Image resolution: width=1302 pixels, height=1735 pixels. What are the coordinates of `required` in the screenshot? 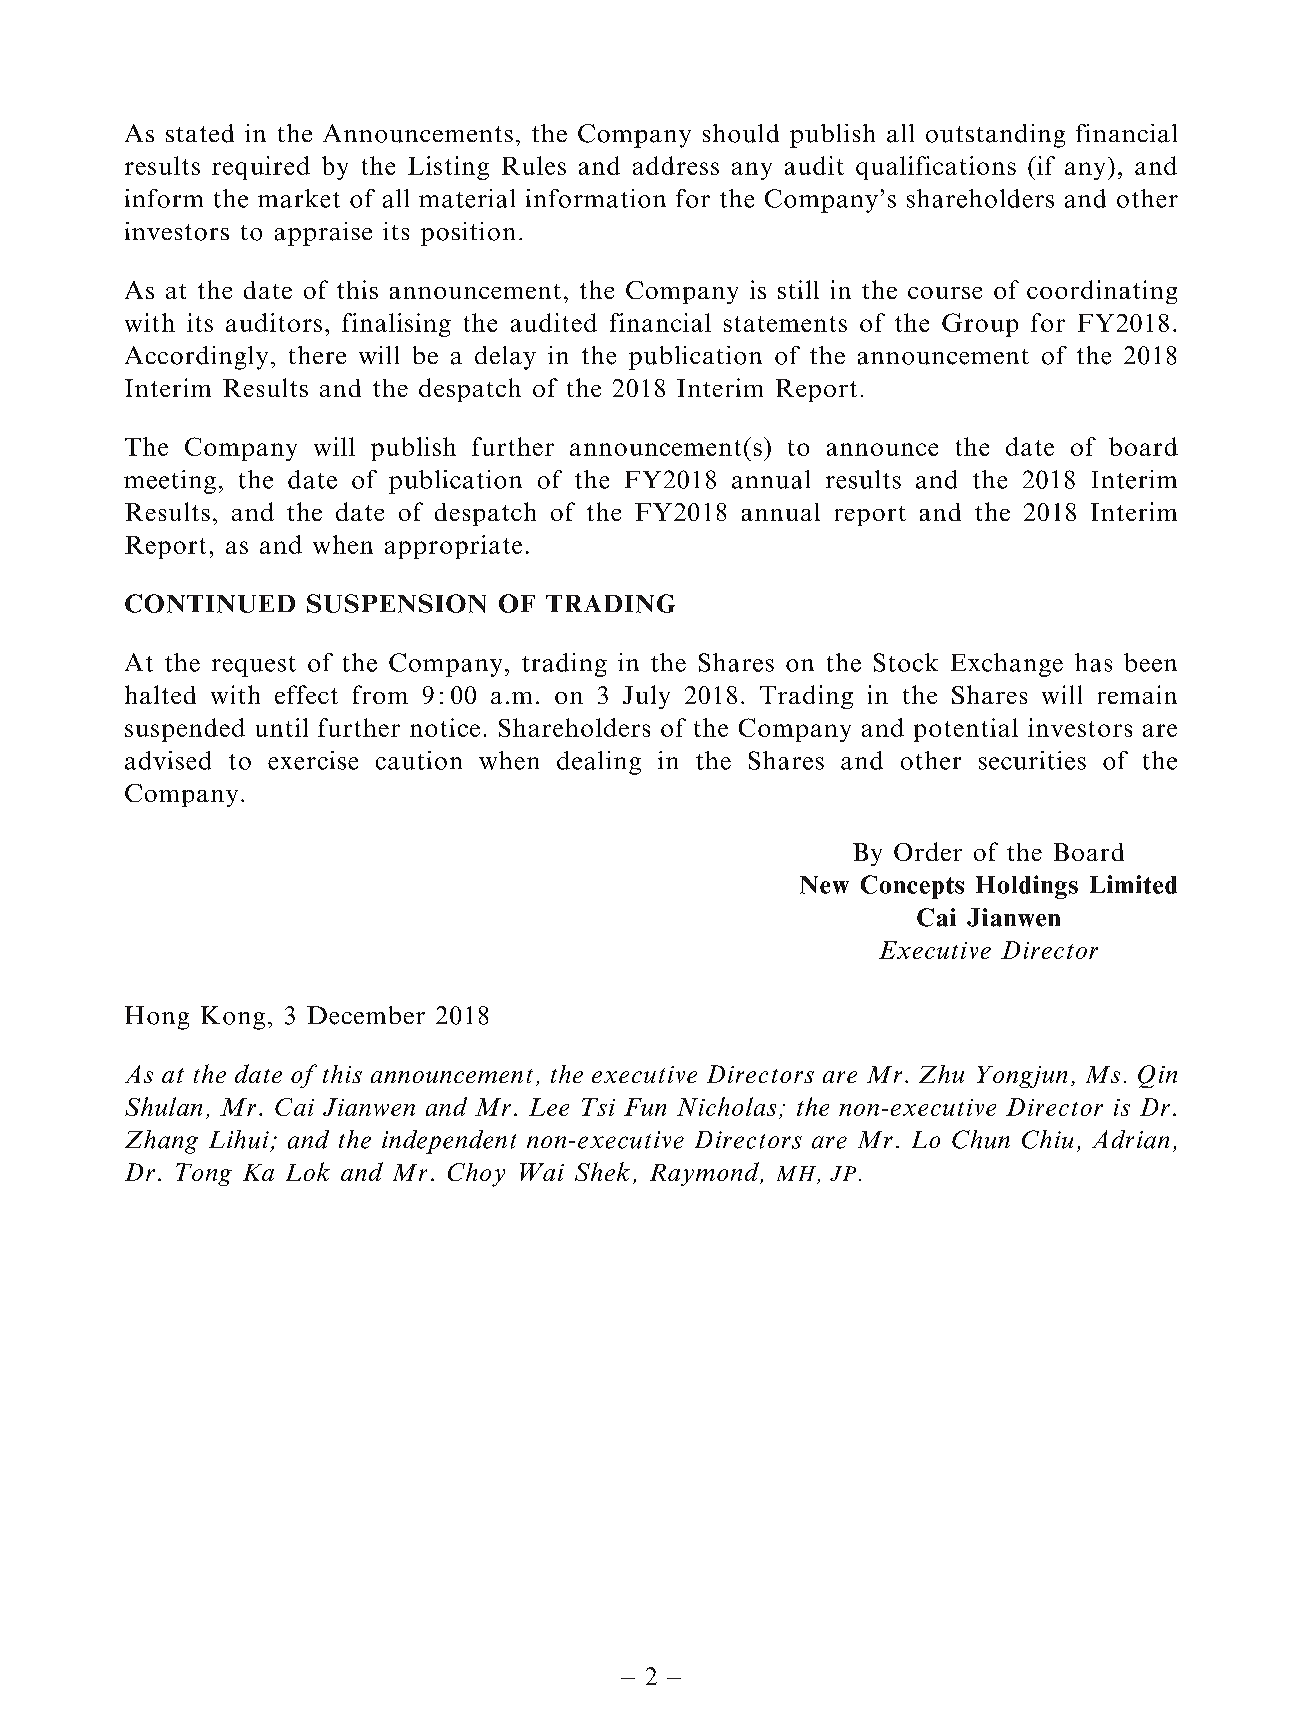 It's located at (261, 168).
